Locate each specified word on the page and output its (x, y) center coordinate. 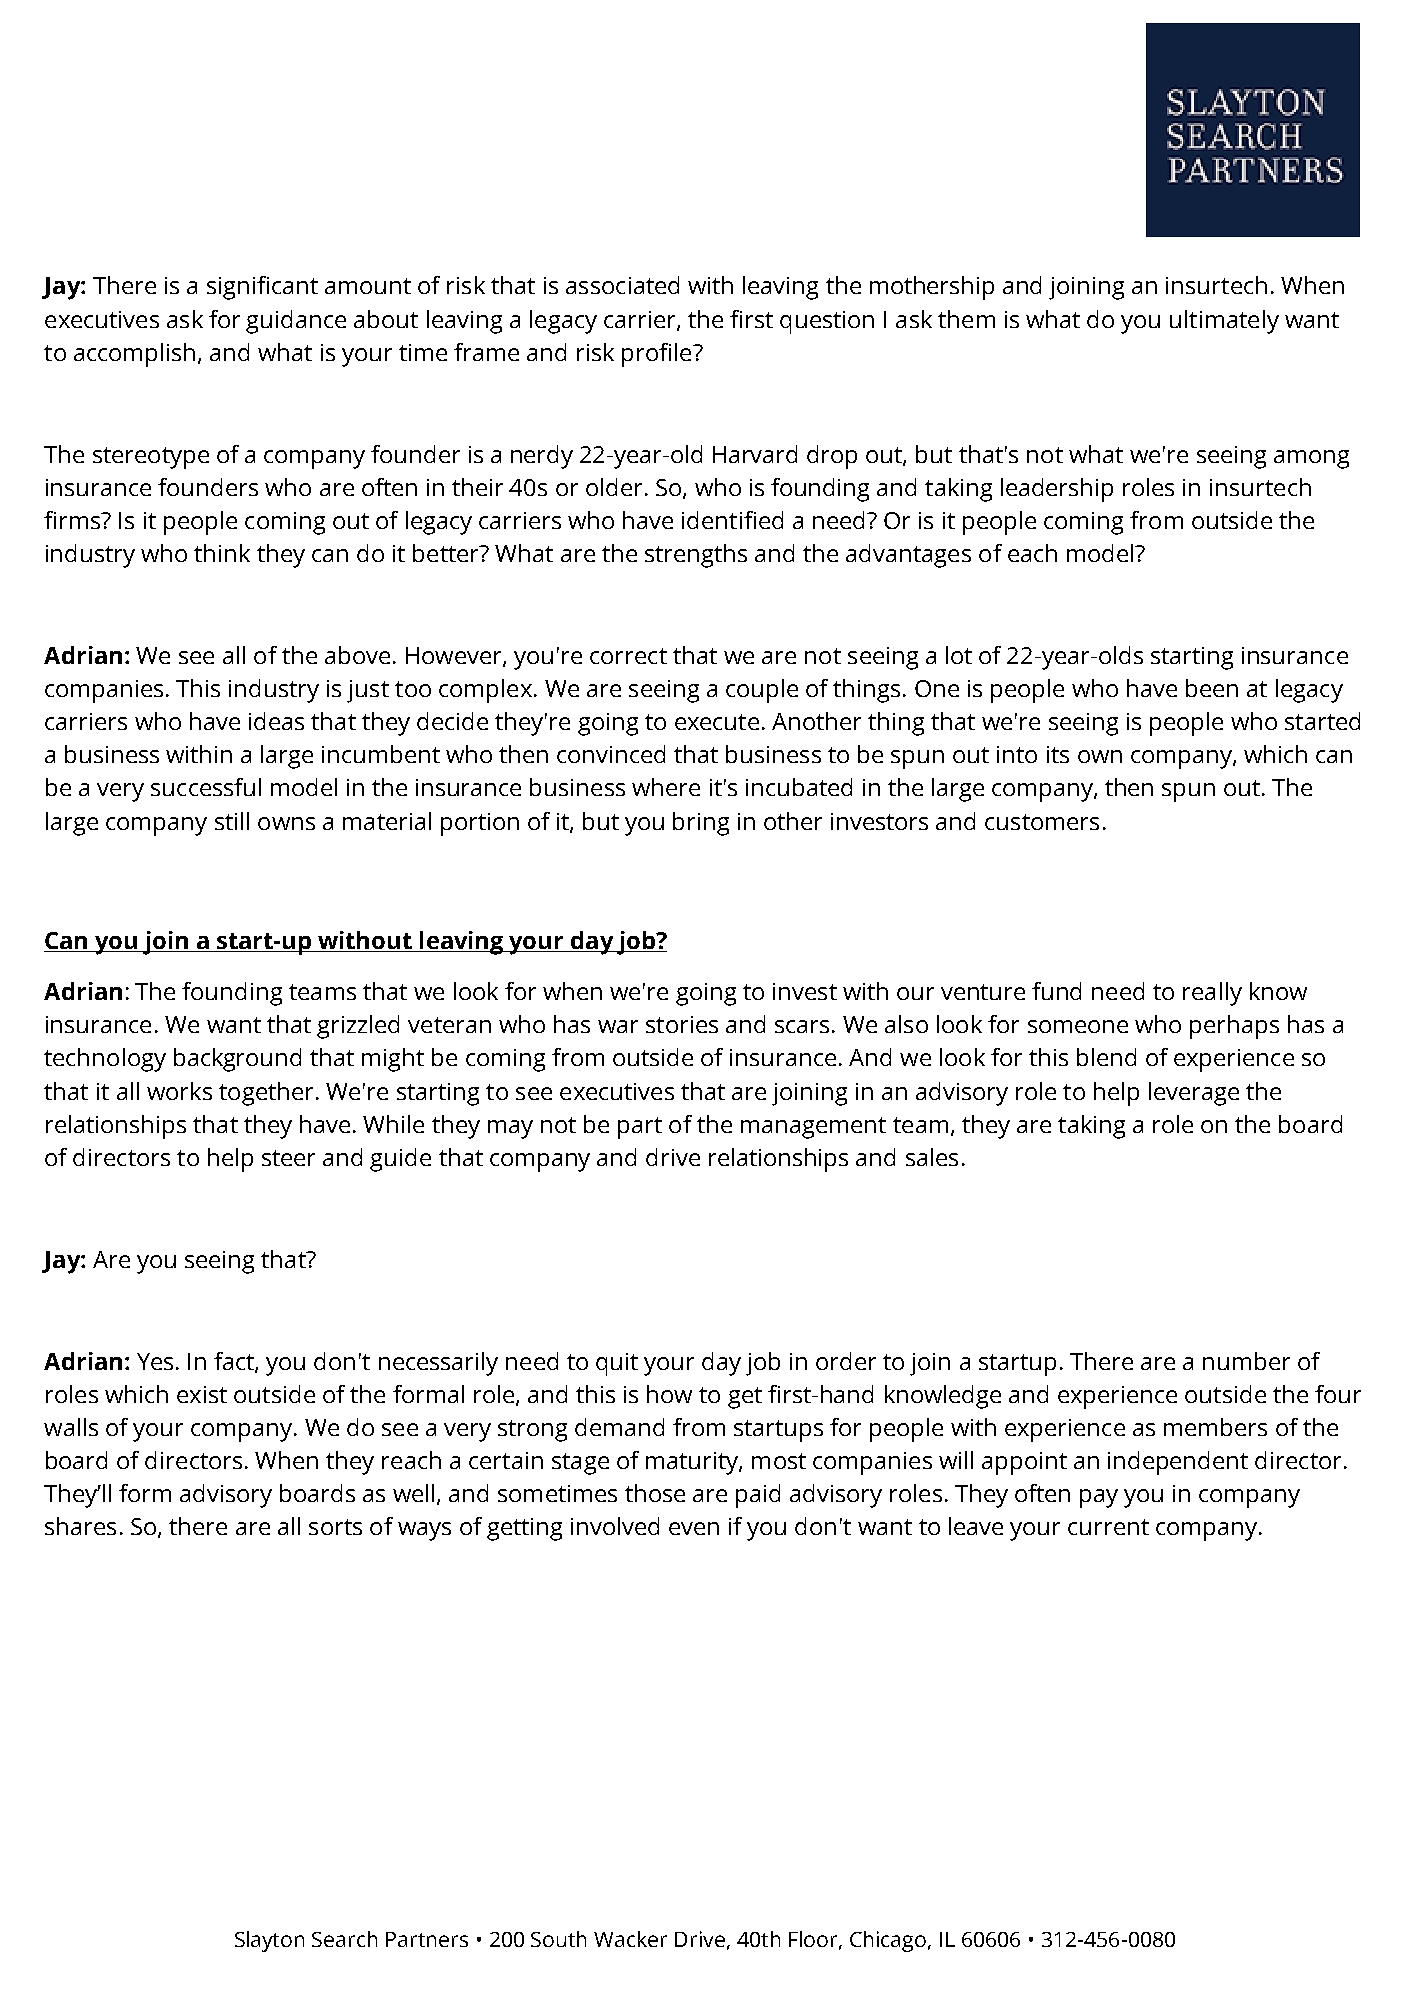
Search (344, 1939)
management (813, 1128)
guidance (296, 322)
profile (658, 355)
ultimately (1224, 322)
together (266, 1094)
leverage (1194, 1094)
